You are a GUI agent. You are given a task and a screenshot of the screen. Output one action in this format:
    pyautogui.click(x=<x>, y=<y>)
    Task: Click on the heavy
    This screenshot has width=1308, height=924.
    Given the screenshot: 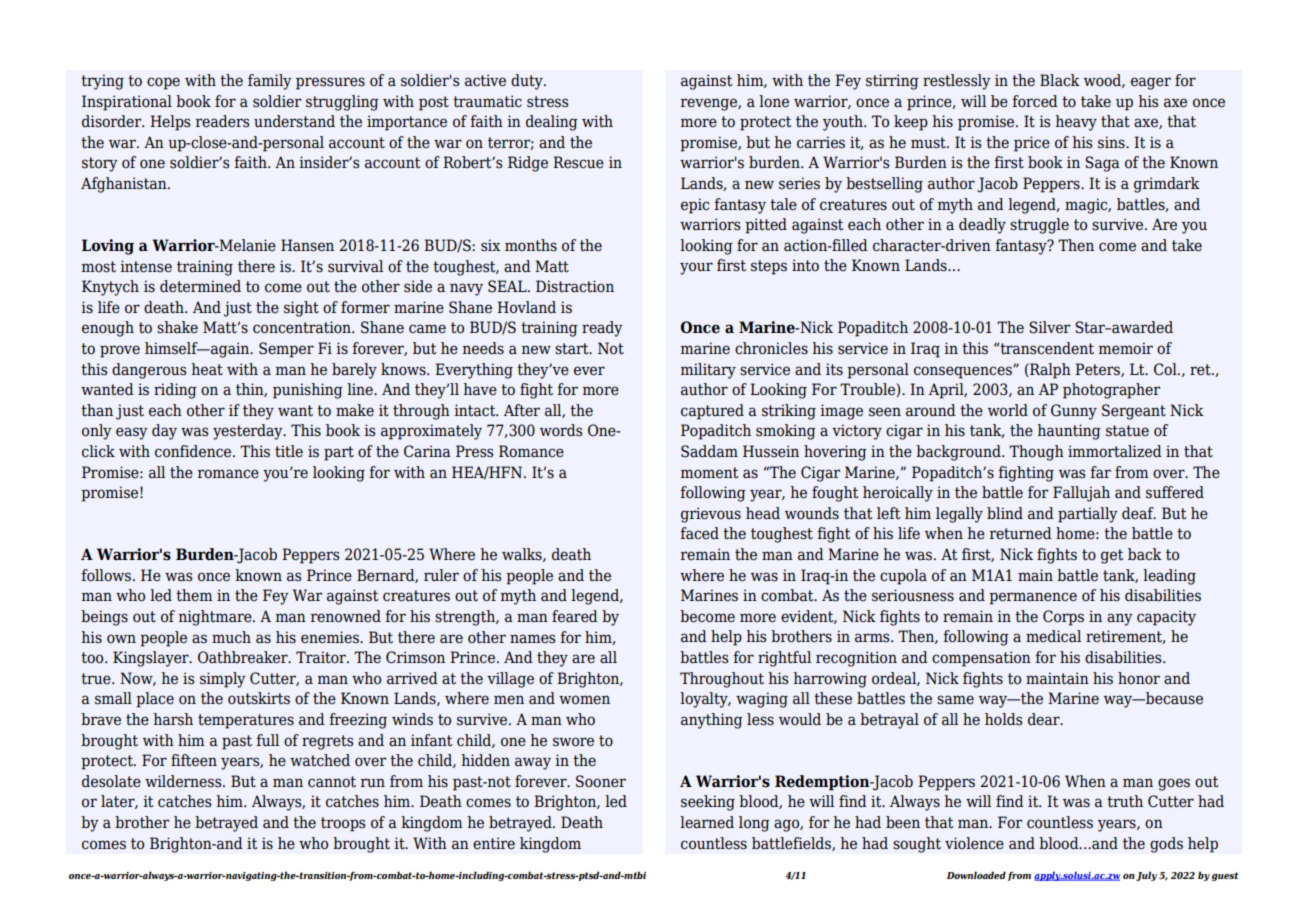 What is the action you would take?
    pyautogui.click(x=1076, y=123)
